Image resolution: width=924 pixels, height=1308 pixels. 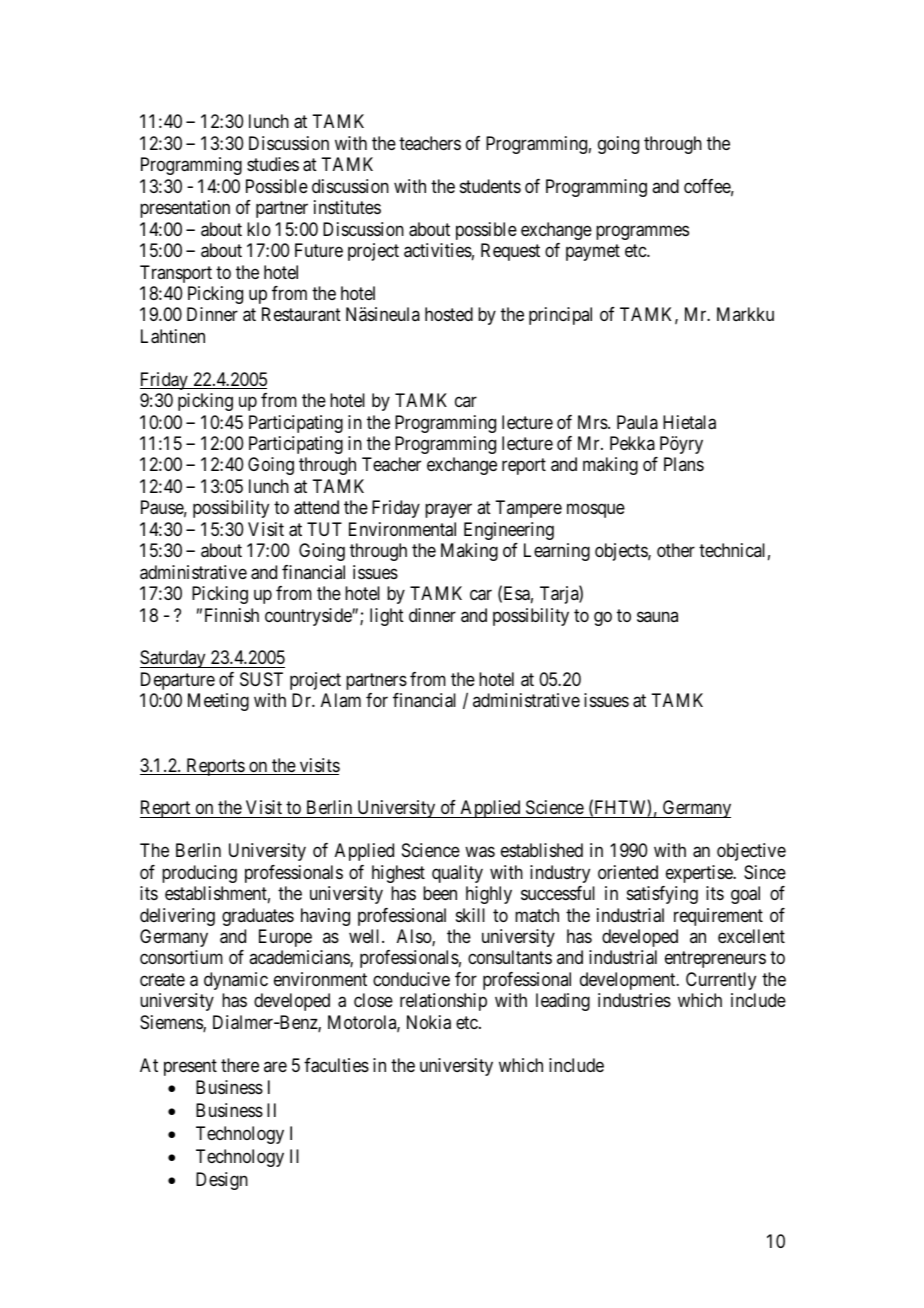 What do you see at coordinates (222, 1181) in the document?
I see `Design` at bounding box center [222, 1181].
